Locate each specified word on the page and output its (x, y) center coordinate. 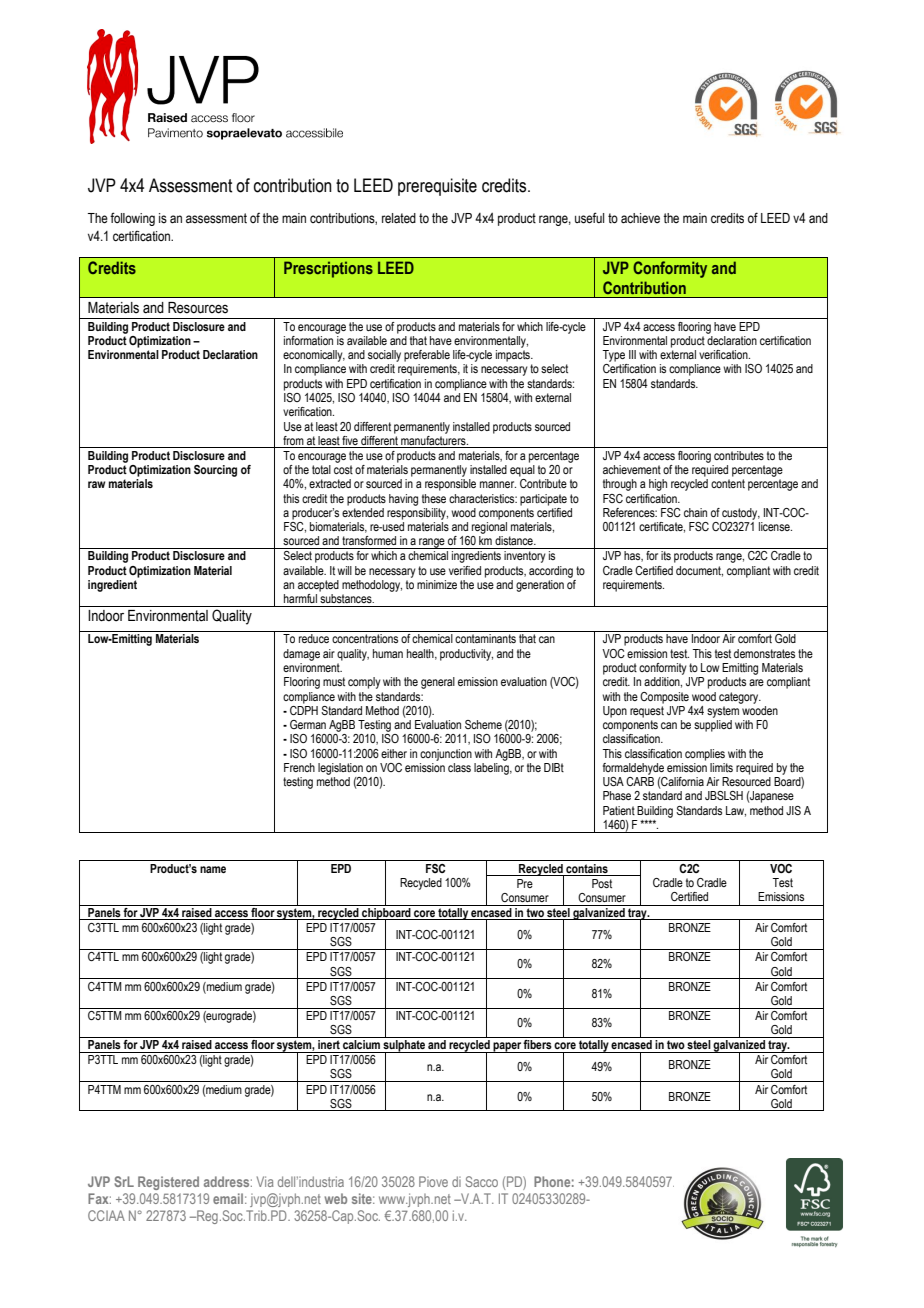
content (728, 483)
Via (265, 1181)
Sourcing (215, 471)
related (399, 218)
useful (589, 218)
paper (507, 1047)
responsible (450, 485)
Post (602, 883)
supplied (713, 726)
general (438, 683)
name (213, 869)
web (336, 1198)
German (308, 724)
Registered (168, 1183)
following (132, 219)
